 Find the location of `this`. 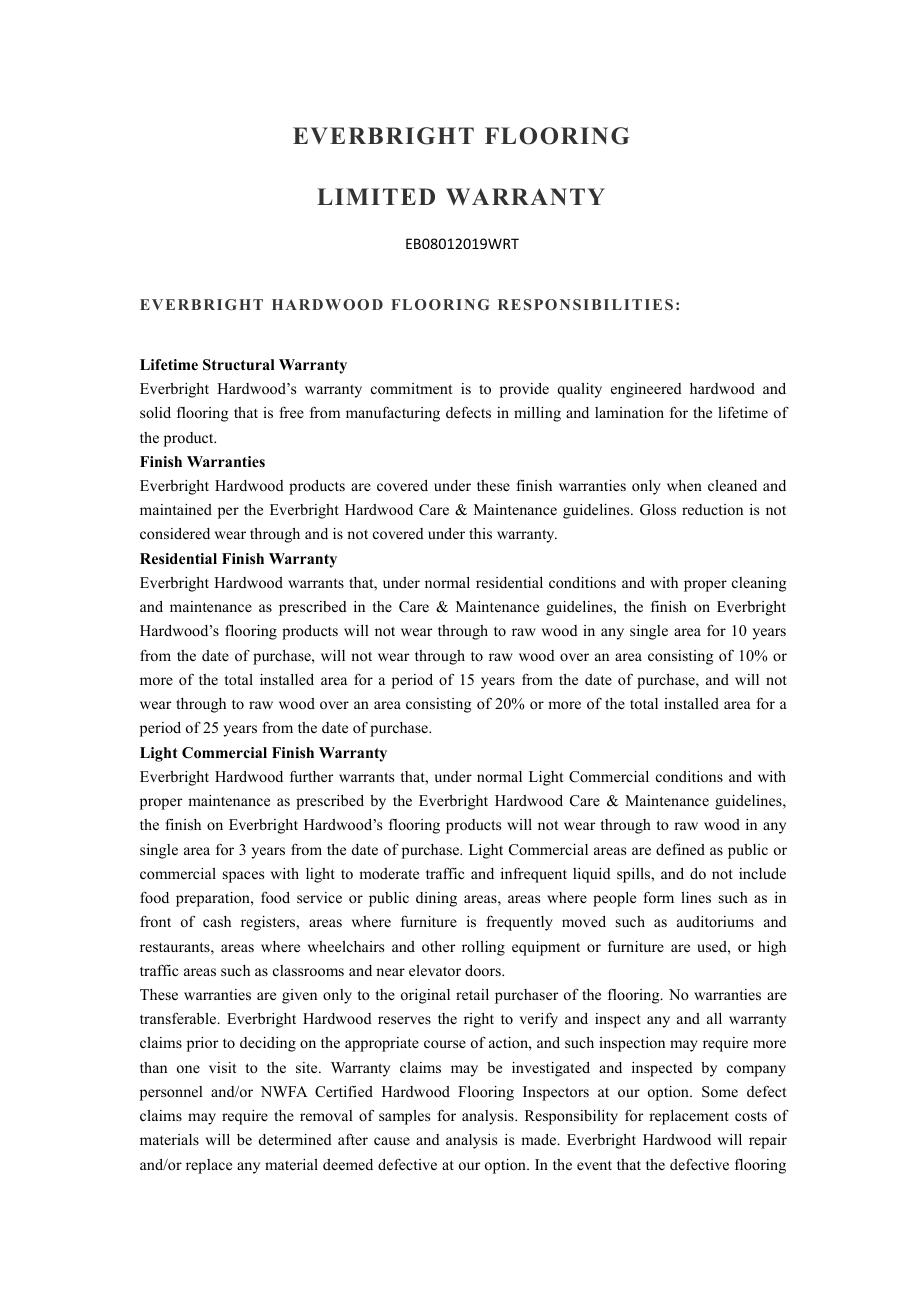

this is located at coordinates (480, 533).
